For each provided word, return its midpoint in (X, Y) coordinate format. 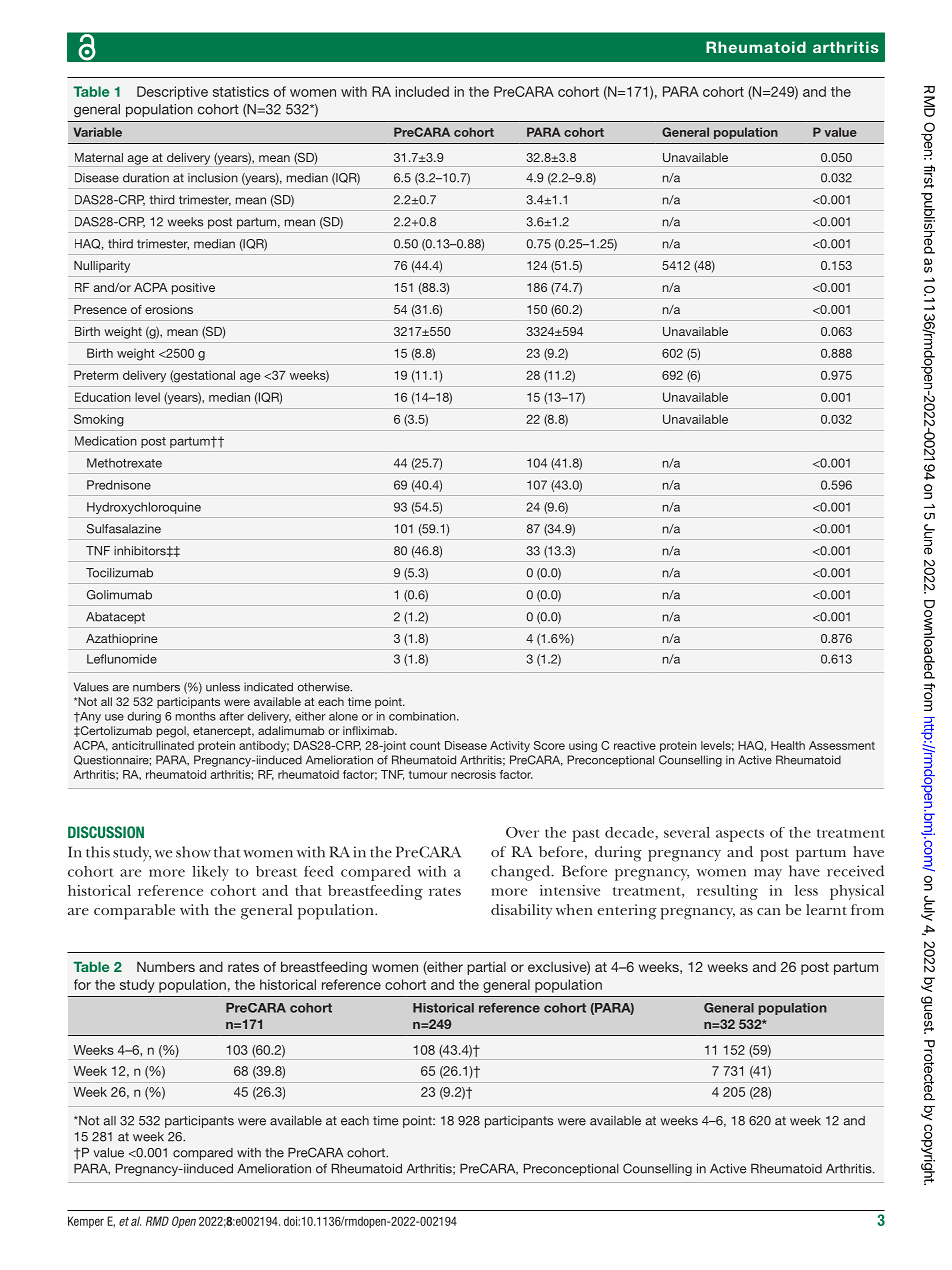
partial (486, 968)
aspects (740, 835)
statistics (241, 91)
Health (788, 745)
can (769, 911)
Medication (106, 441)
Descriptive (172, 93)
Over (522, 832)
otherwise (324, 687)
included (422, 91)
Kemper (86, 1222)
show (193, 852)
